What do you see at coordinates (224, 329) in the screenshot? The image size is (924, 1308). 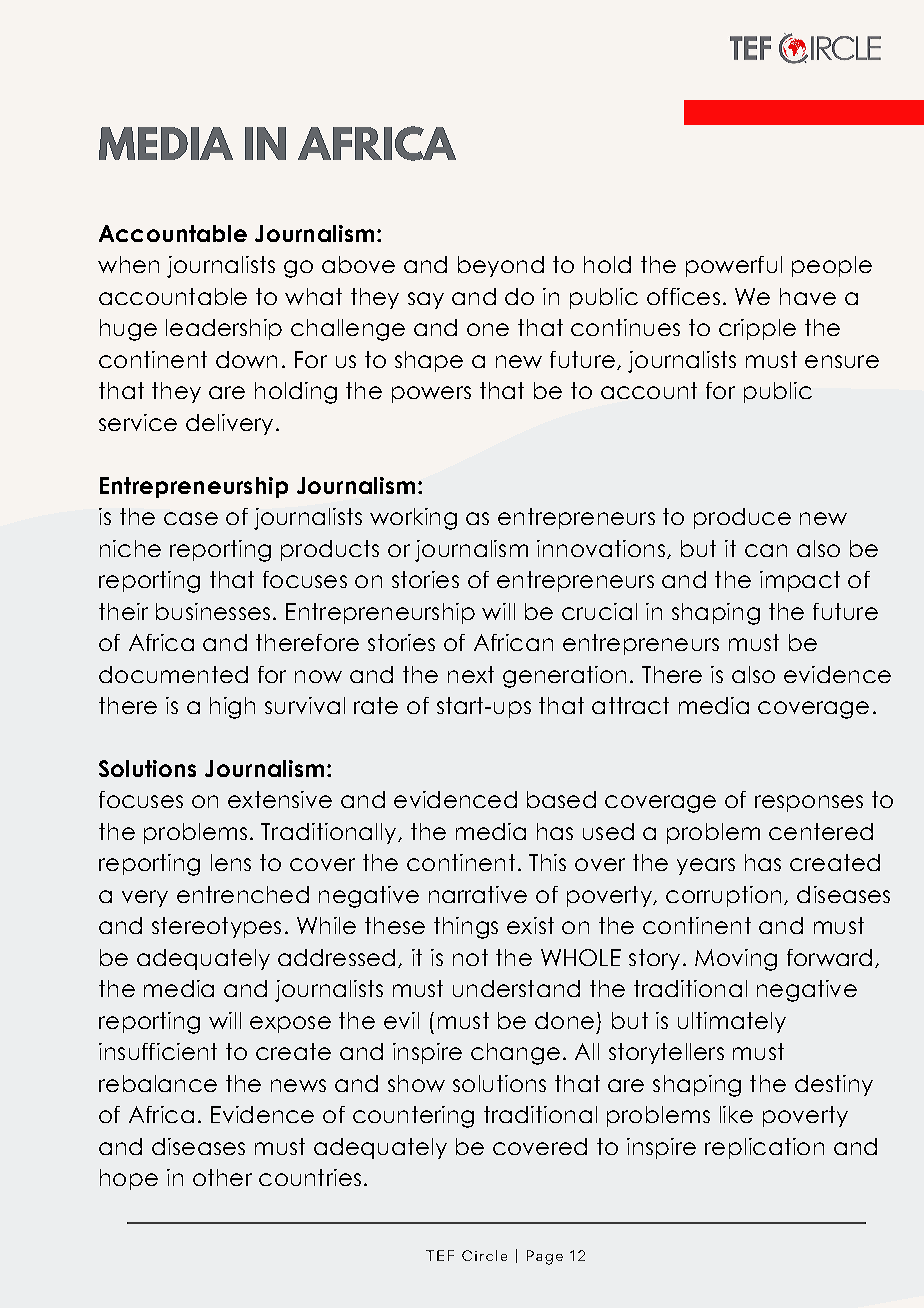 I see `leadership` at bounding box center [224, 329].
